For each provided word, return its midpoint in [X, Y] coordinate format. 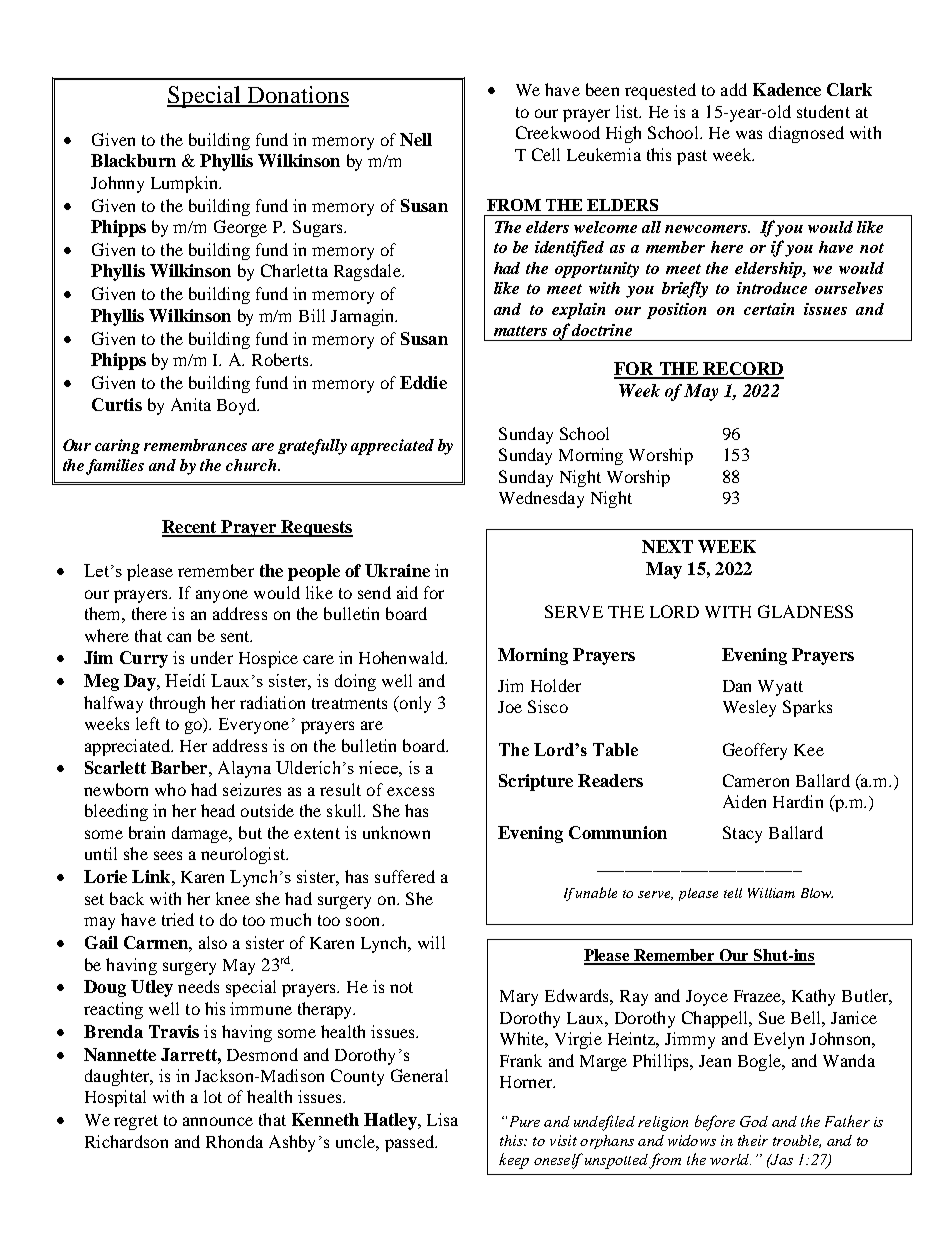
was [749, 134]
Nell [416, 139]
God [754, 1121]
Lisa [442, 1119]
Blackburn [133, 160]
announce [218, 1121]
